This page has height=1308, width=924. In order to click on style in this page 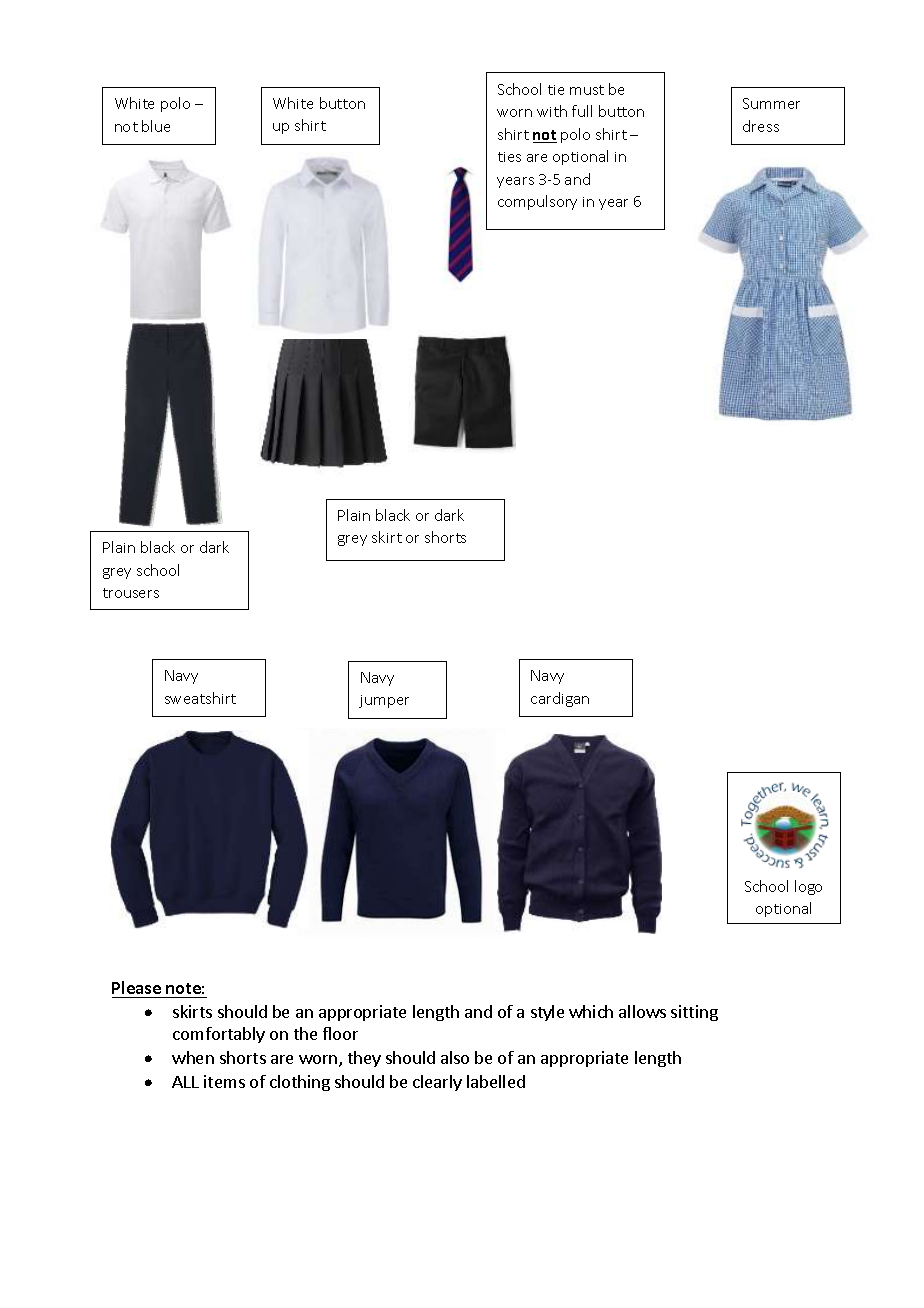, I will do `click(547, 1013)`.
